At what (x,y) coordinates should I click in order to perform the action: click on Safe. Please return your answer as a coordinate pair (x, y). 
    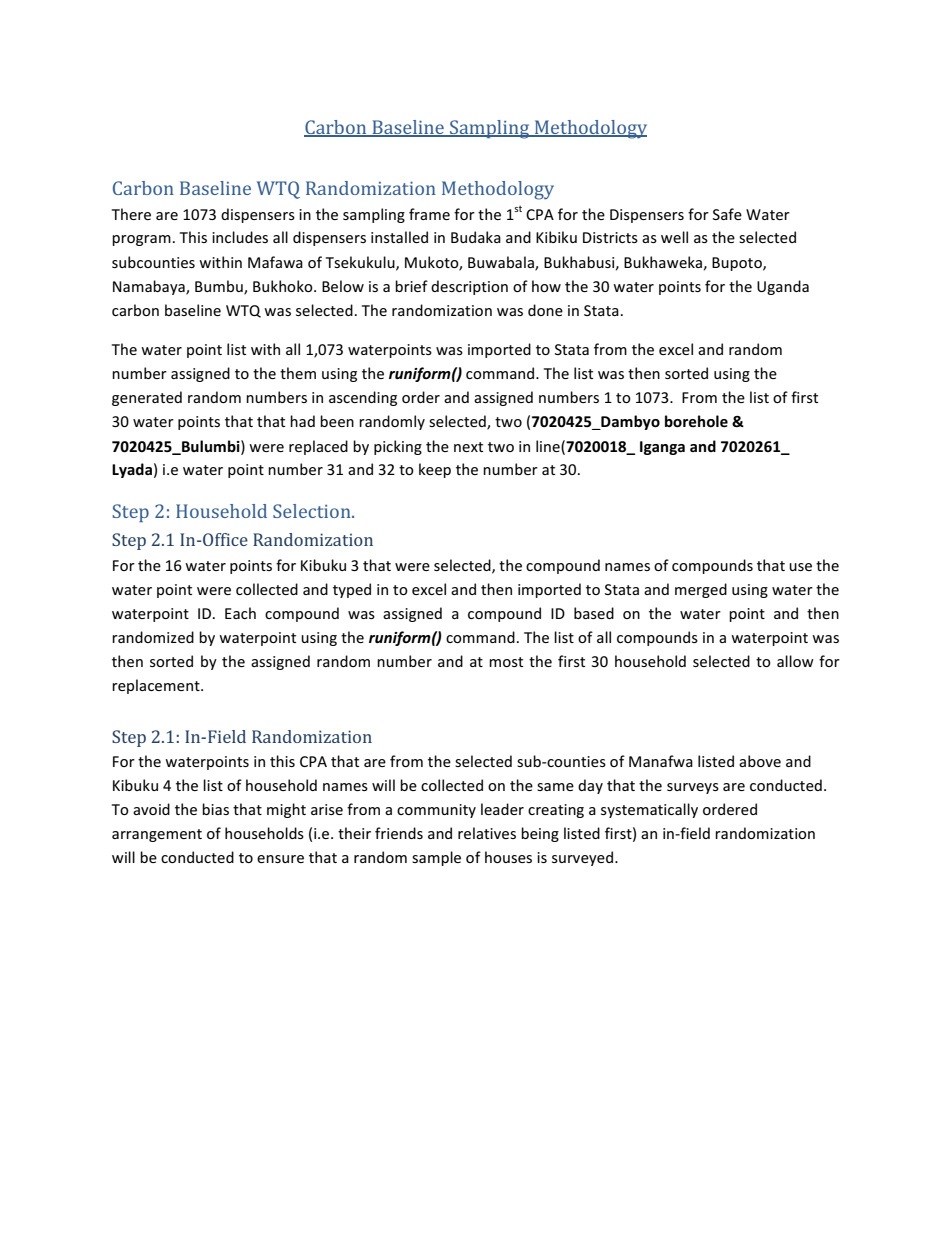
    Looking at the image, I should click on (727, 214).
